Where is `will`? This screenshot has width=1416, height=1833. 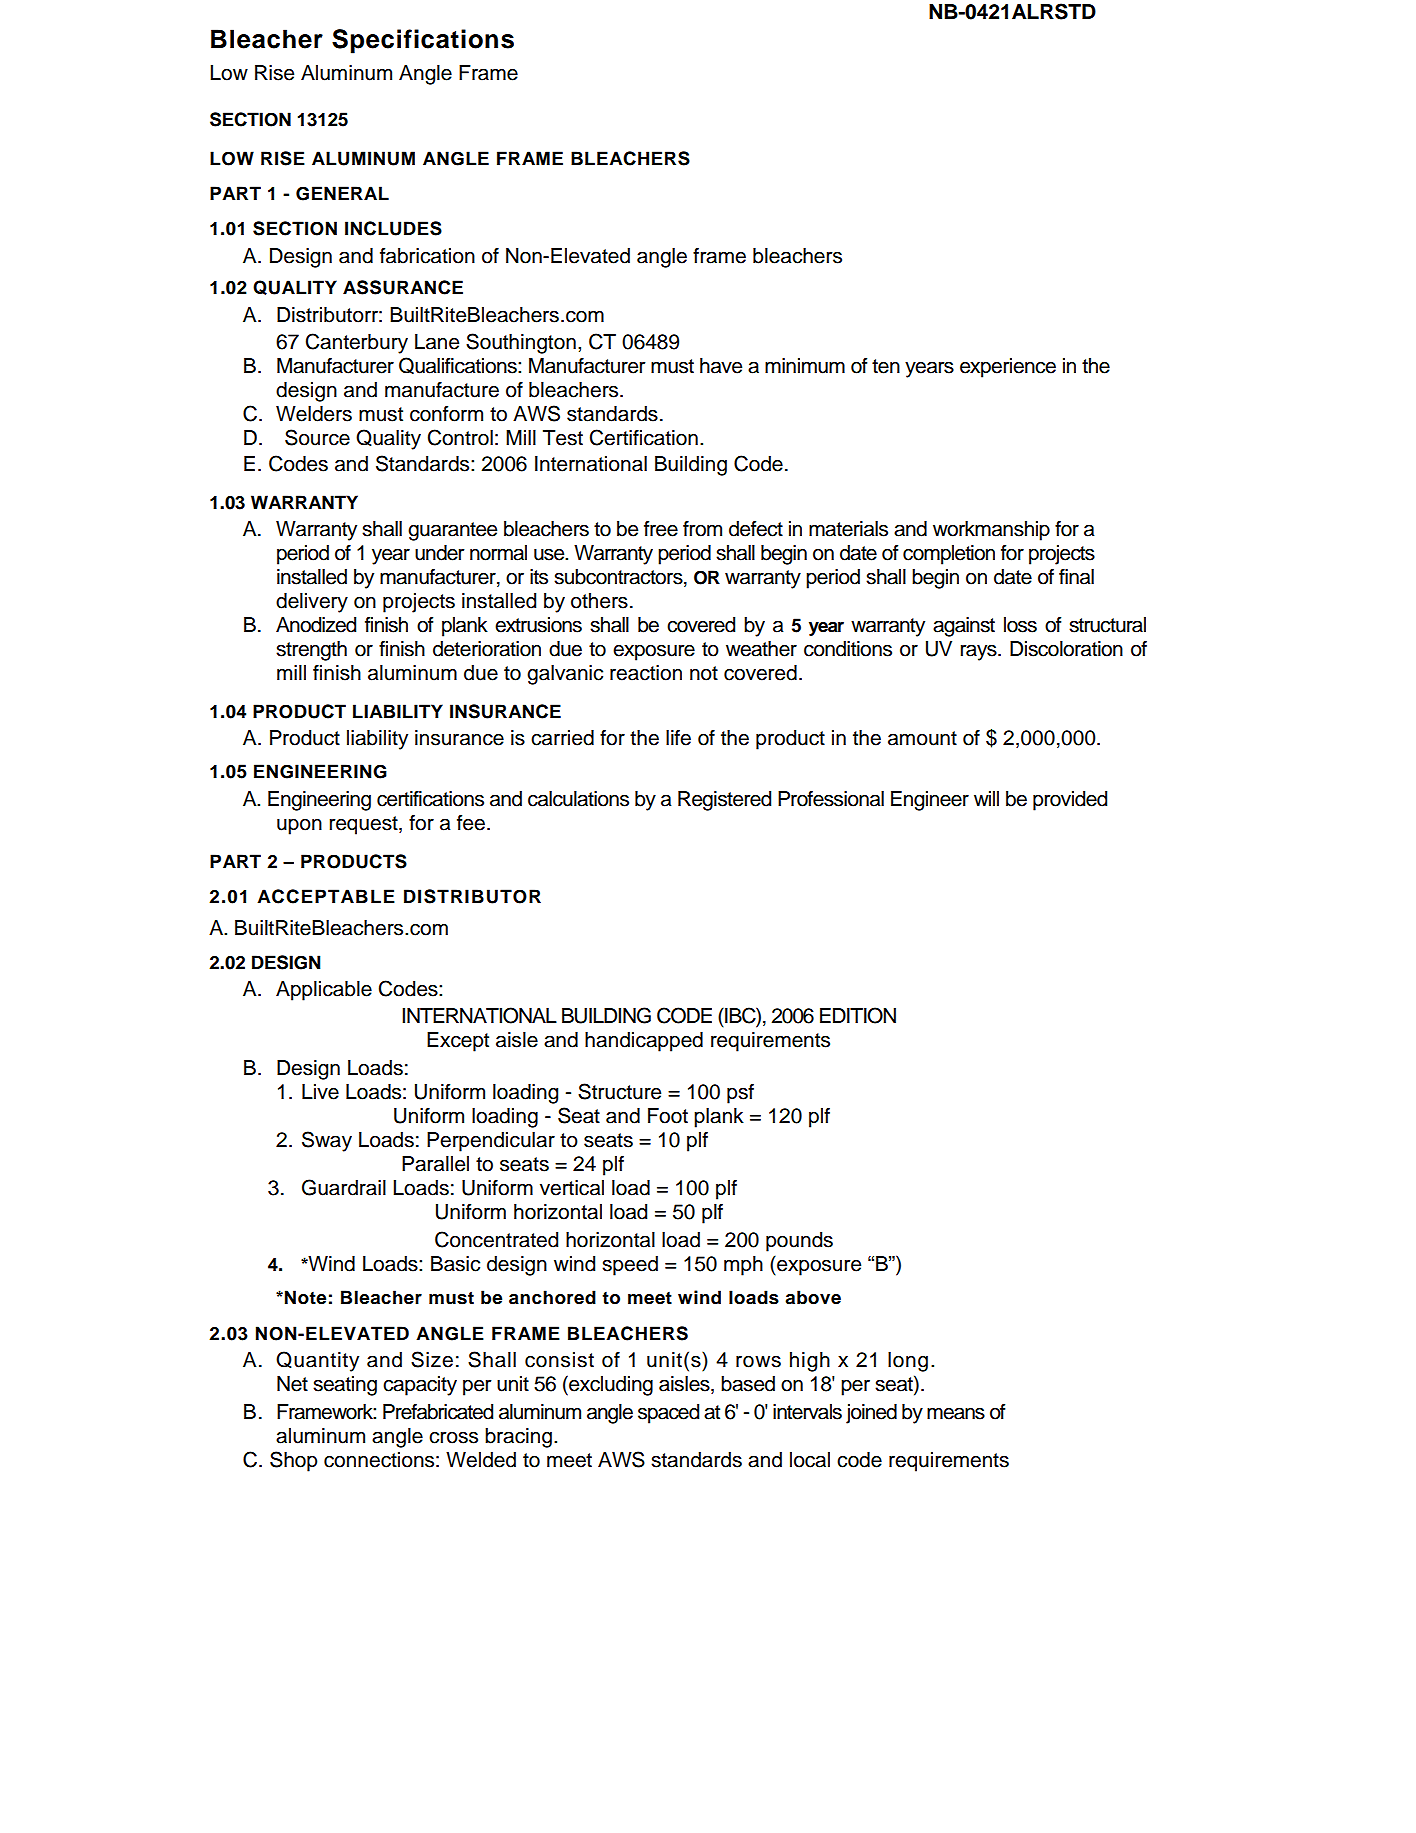 will is located at coordinates (986, 798).
